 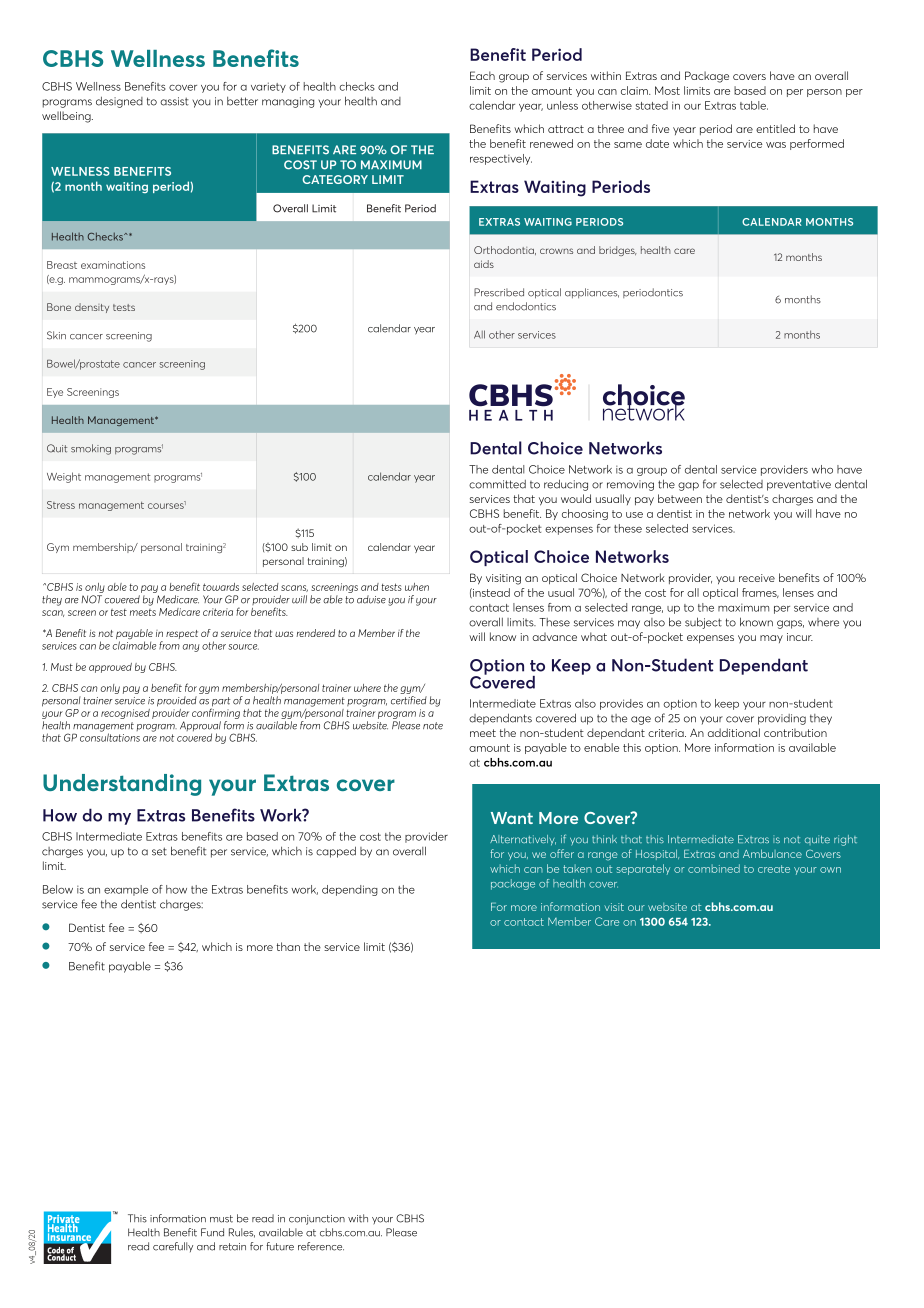 What do you see at coordinates (55, 393) in the screenshot?
I see `Eye` at bounding box center [55, 393].
